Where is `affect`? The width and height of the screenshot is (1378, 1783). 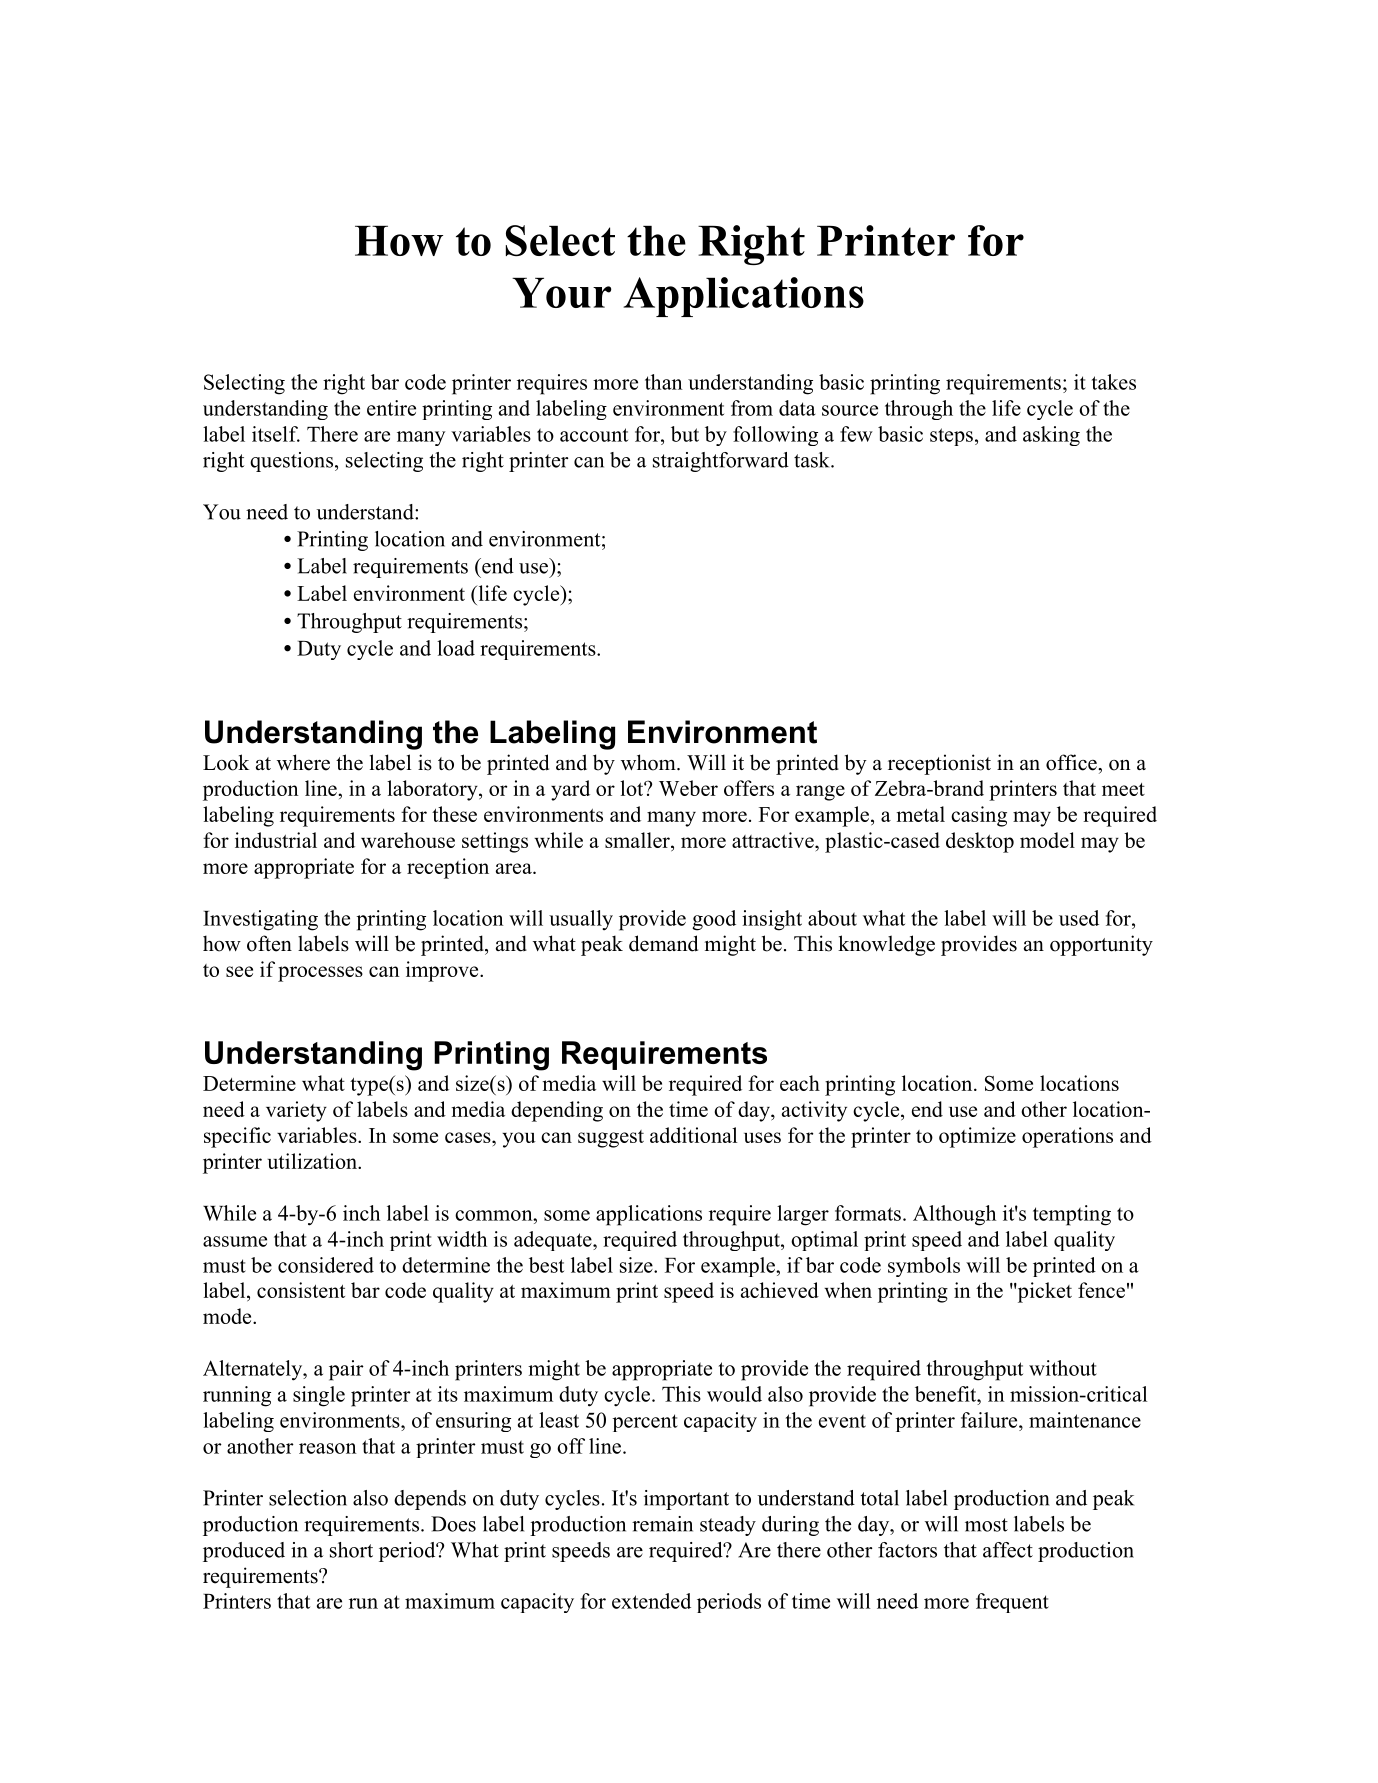
affect is located at coordinates (1008, 1550).
